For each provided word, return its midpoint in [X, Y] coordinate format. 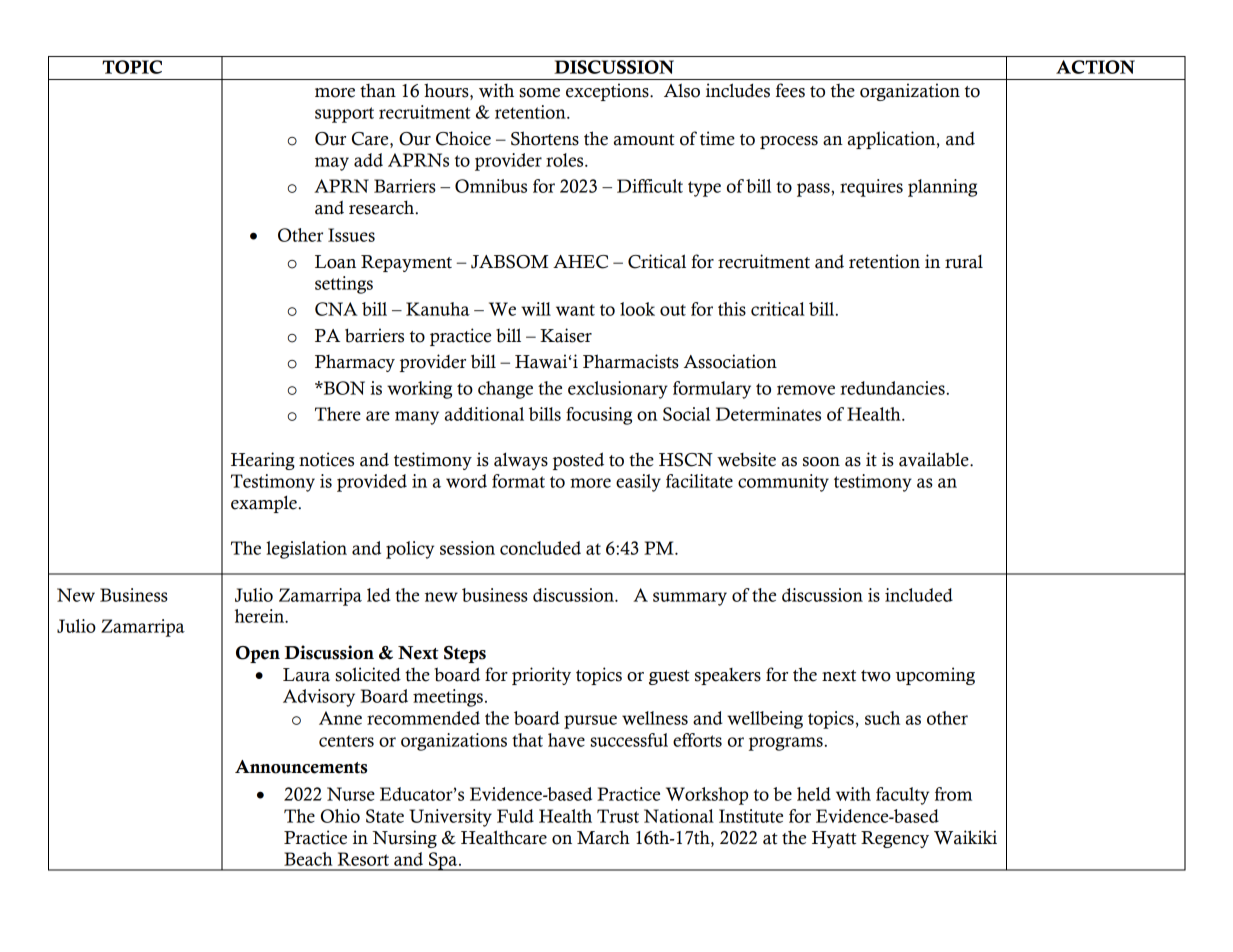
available [935, 459]
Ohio [340, 816]
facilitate [699, 481]
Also [682, 90]
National [679, 816]
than [378, 91]
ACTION [1095, 67]
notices [326, 459]
